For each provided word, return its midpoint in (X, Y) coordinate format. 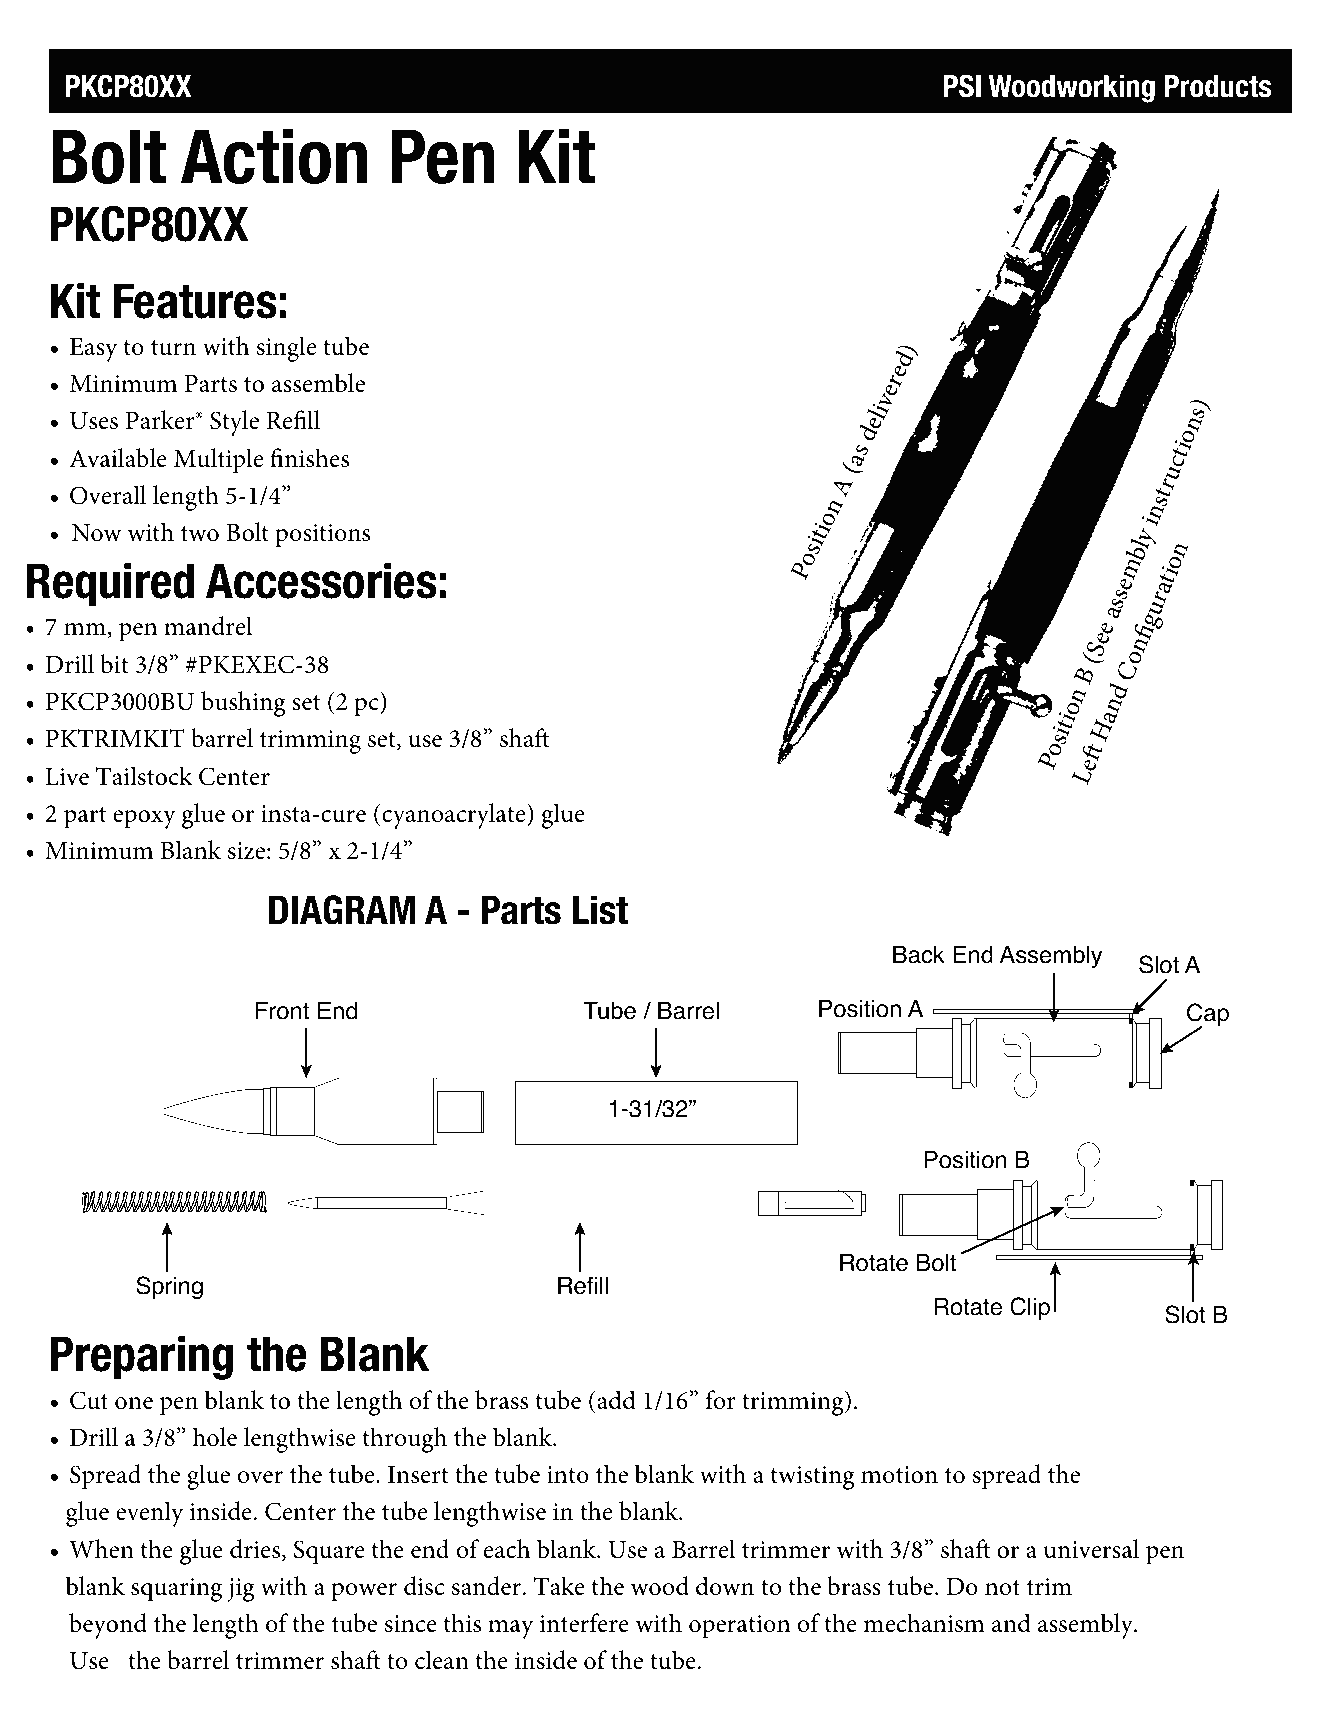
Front (282, 1011)
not (1002, 1588)
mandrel (208, 626)
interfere (584, 1623)
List (600, 910)
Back (919, 955)
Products (1218, 86)
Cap (1208, 1016)
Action (274, 156)
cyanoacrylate (455, 816)
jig (241, 1590)
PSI (962, 86)
